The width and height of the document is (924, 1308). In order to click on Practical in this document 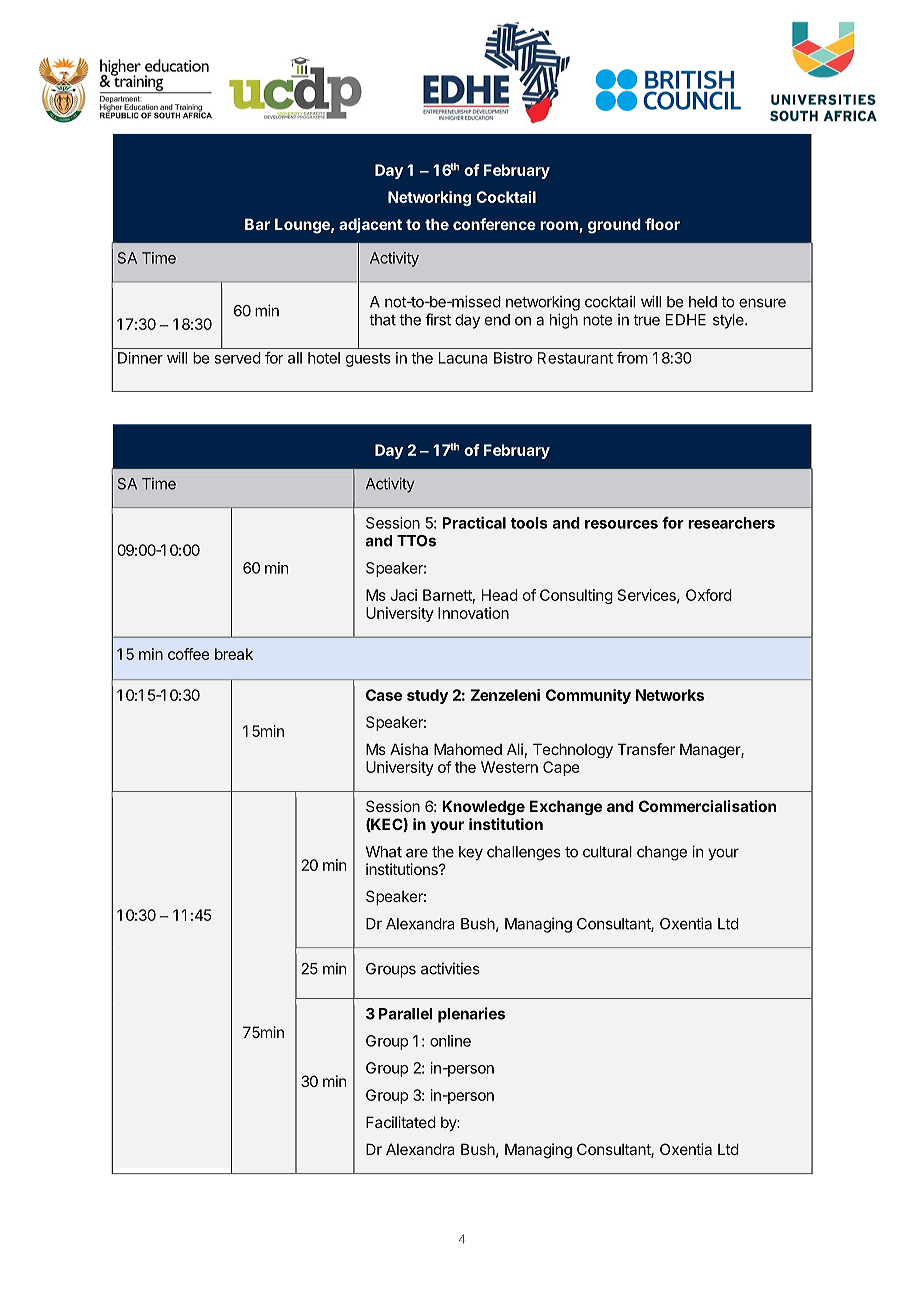, I will do `click(474, 522)`.
